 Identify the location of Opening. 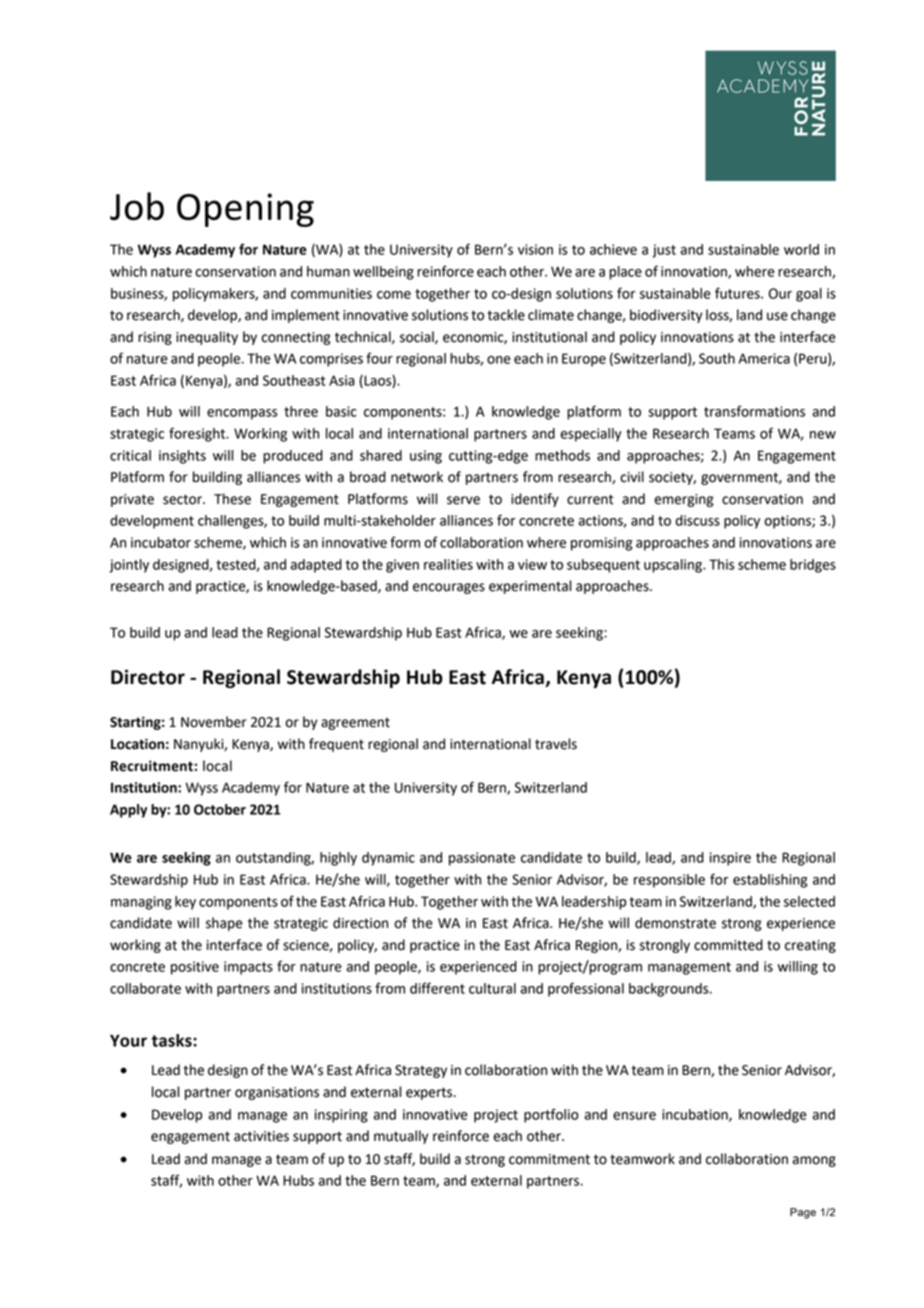
(245, 210).
